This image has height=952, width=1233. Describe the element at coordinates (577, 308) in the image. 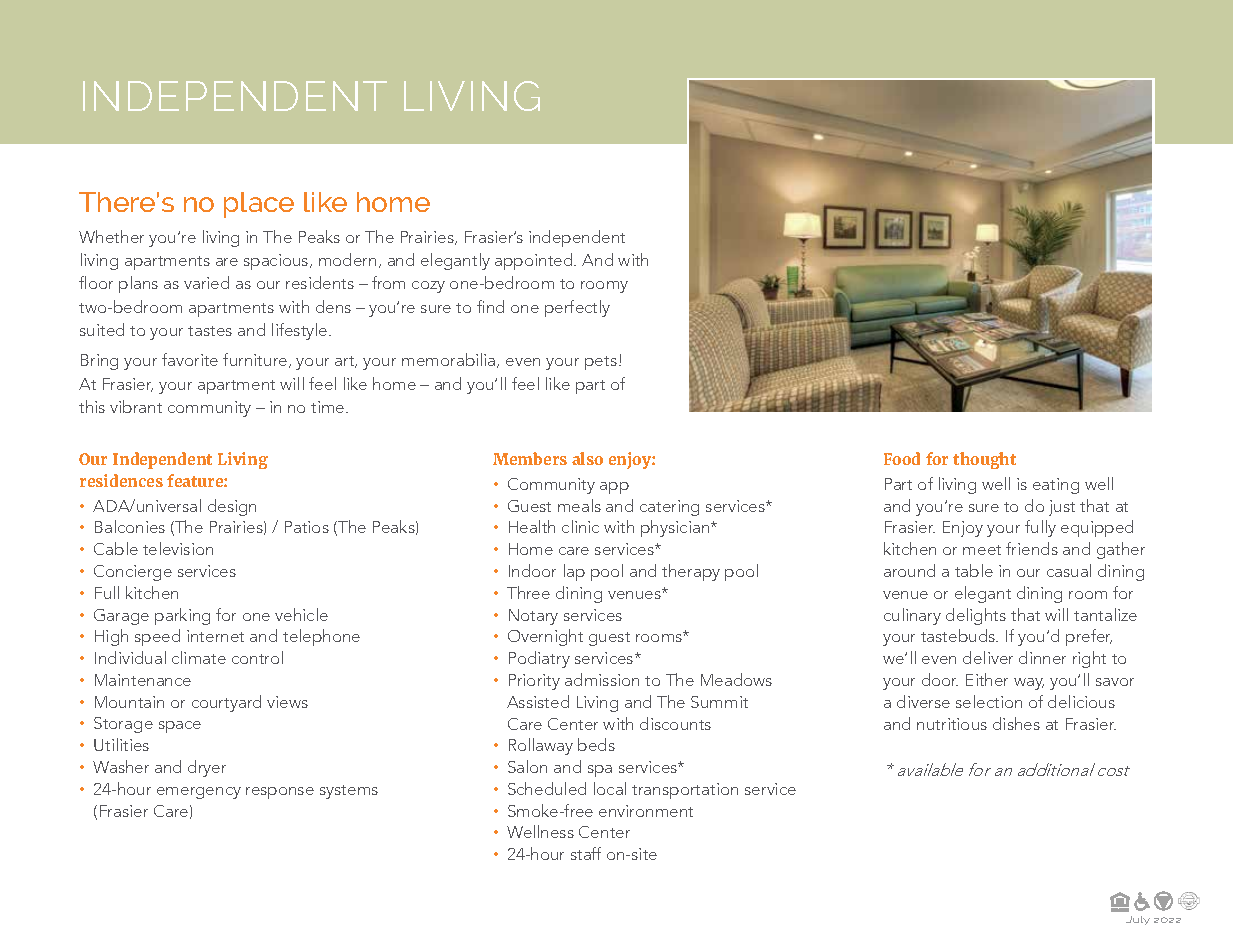

I see `perfectly` at that location.
